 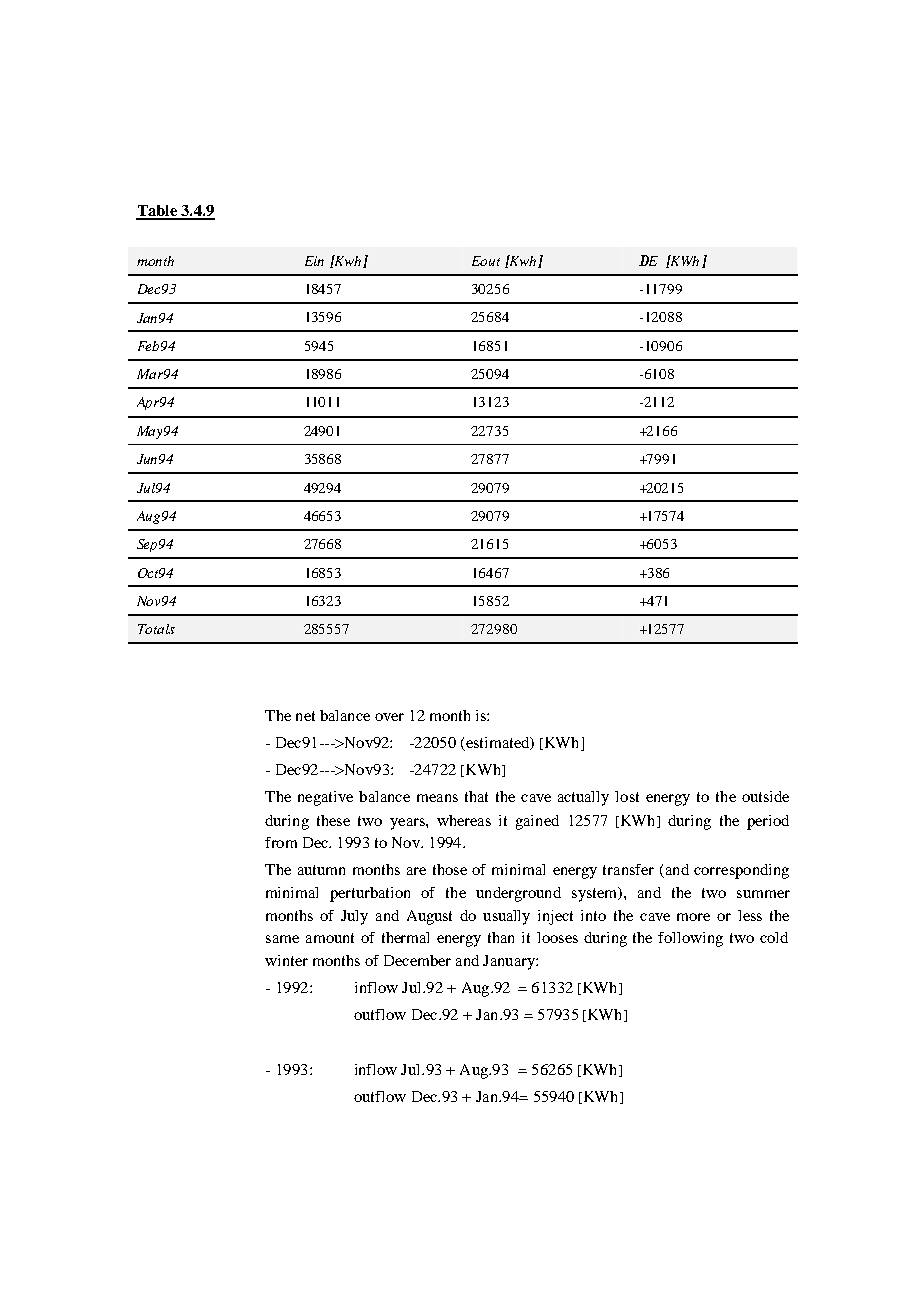 What do you see at coordinates (158, 212) in the document?
I see `Table` at bounding box center [158, 212].
